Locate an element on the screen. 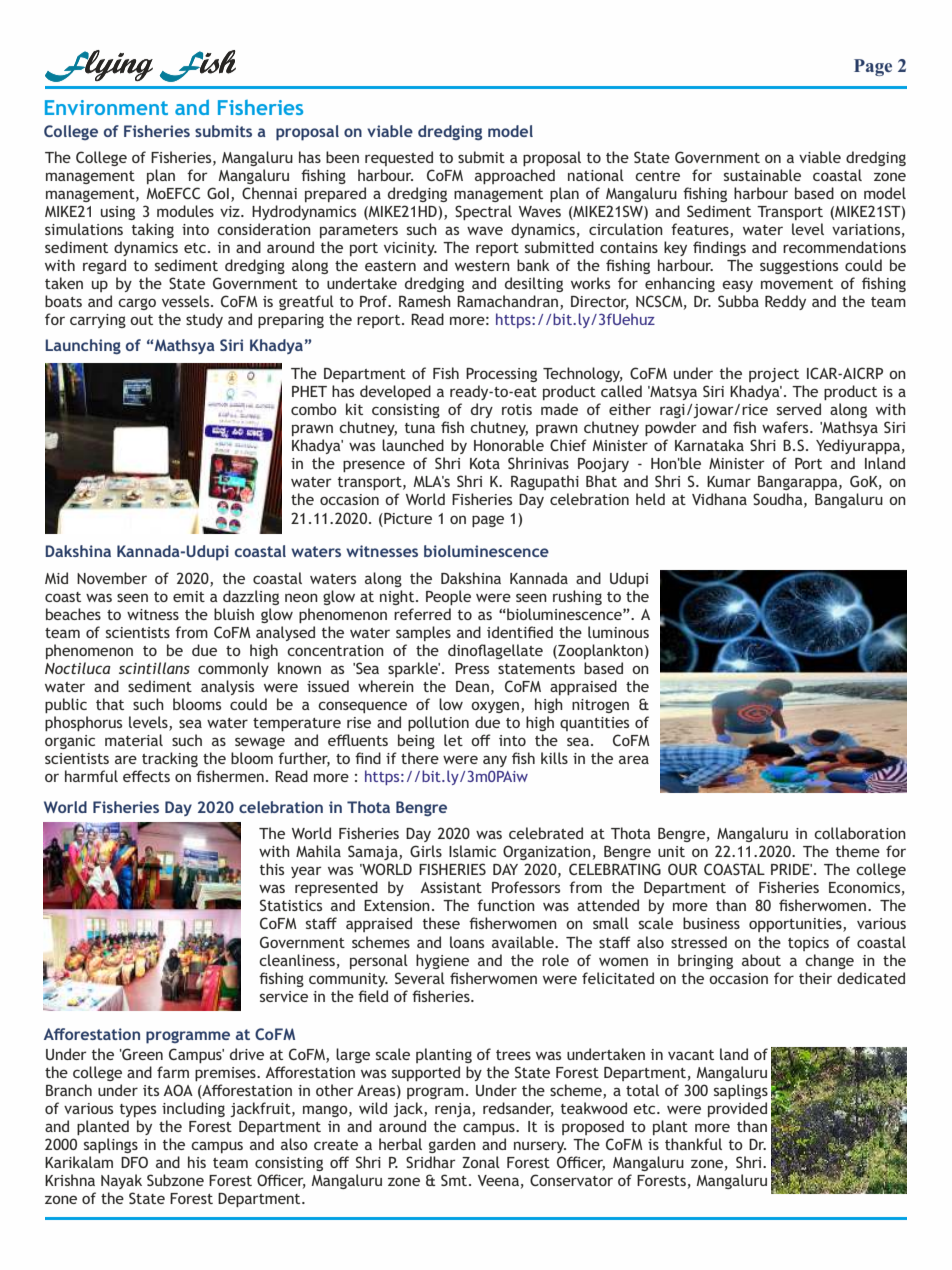 The height and width of the screenshot is (1270, 952). Environment is located at coordinates (106, 107).
